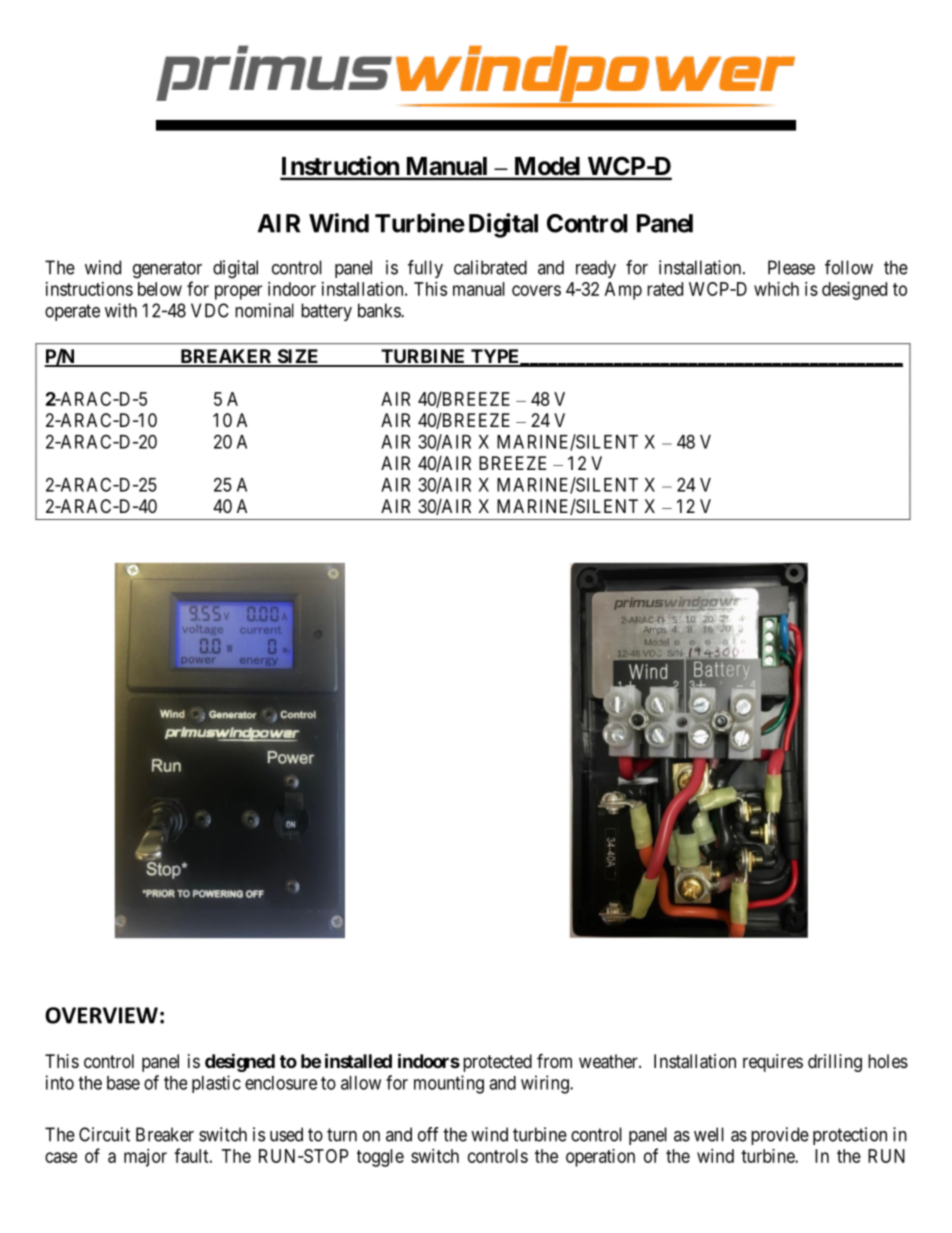 This screenshot has height=1233, width=952. What do you see at coordinates (536, 290) in the screenshot?
I see `covers` at bounding box center [536, 290].
